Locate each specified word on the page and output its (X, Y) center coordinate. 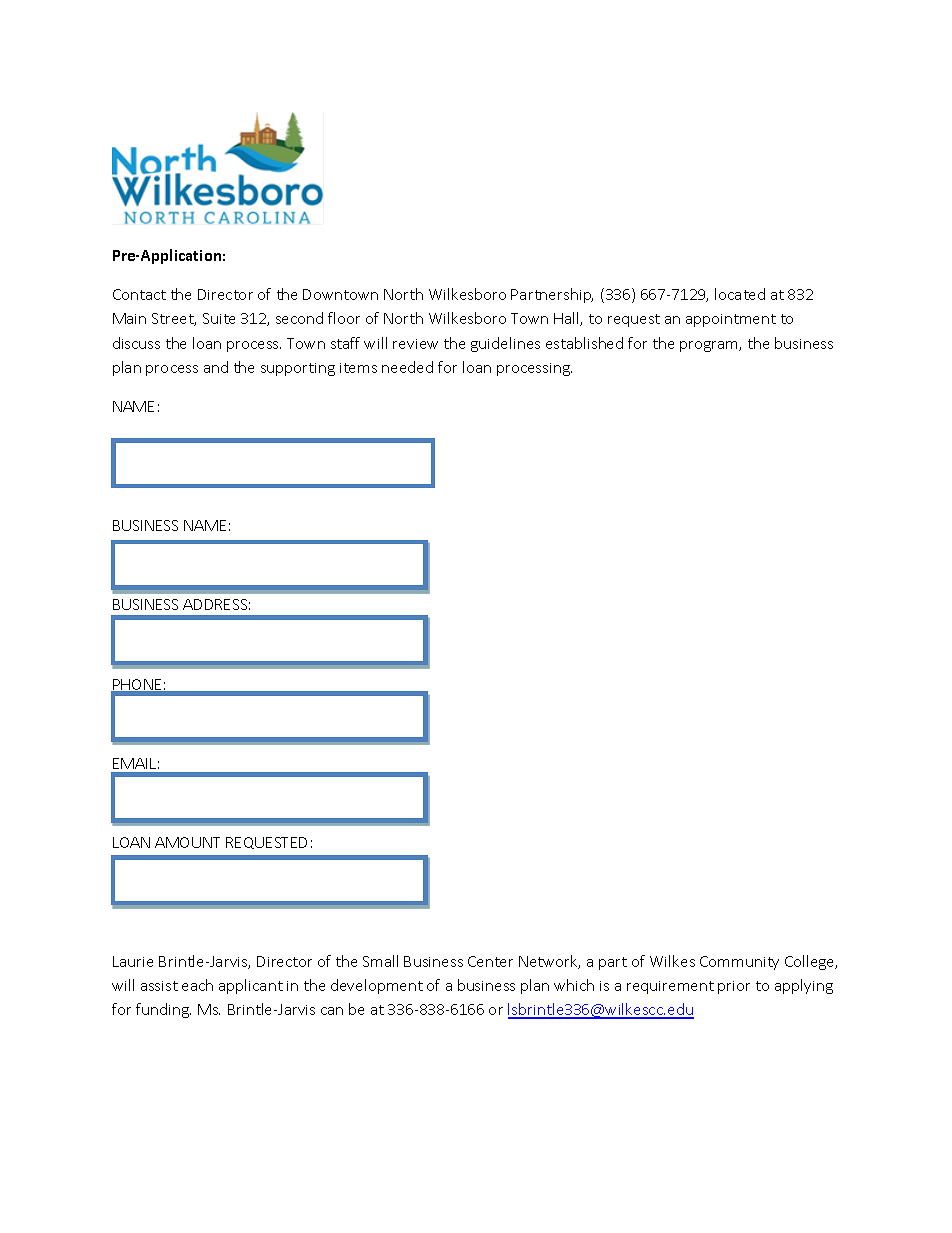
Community (739, 963)
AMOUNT (187, 842)
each (197, 985)
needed (407, 367)
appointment (731, 320)
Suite (219, 318)
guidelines (505, 344)
